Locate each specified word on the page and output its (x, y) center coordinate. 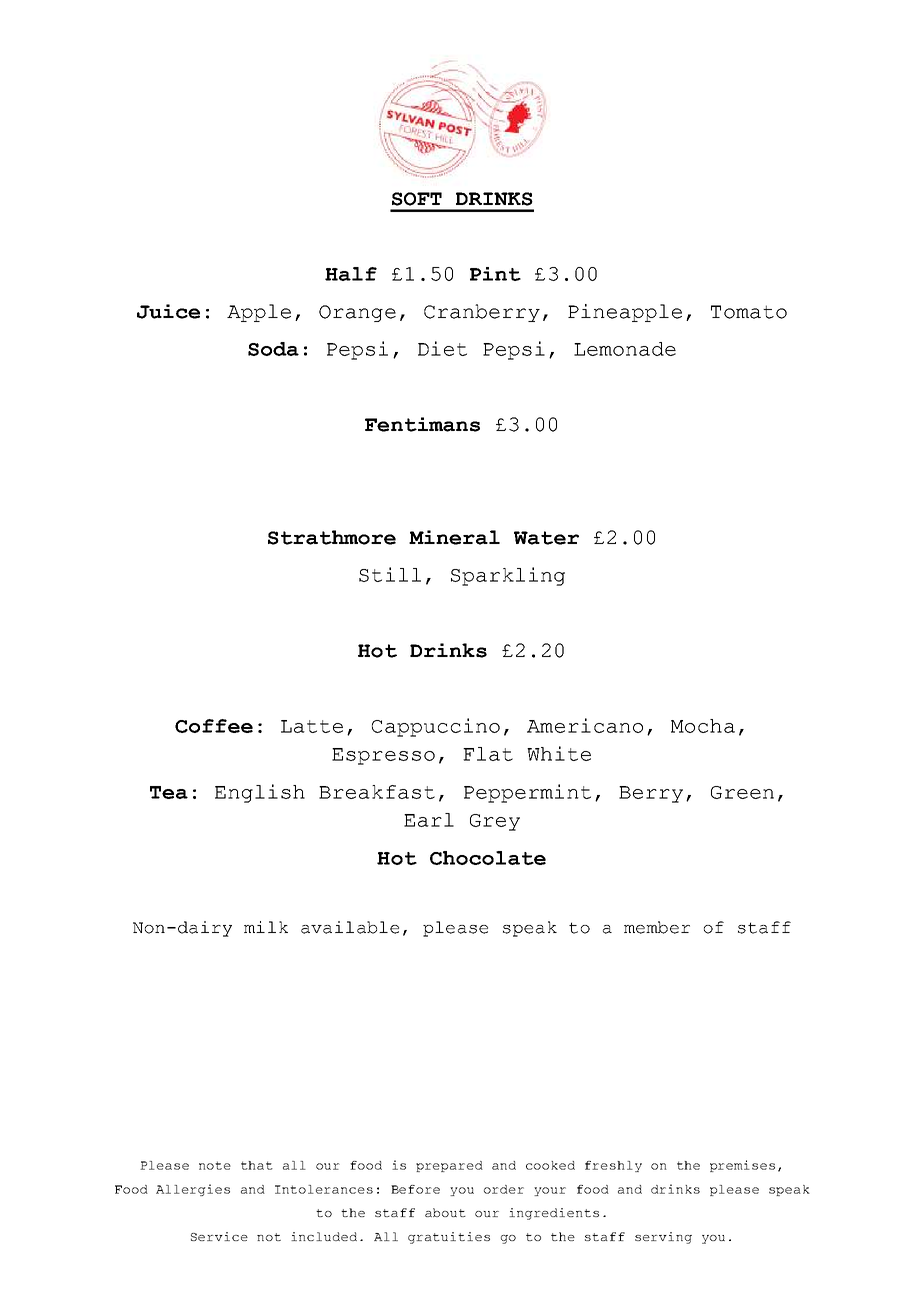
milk (266, 927)
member (657, 927)
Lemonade (625, 349)
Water (546, 538)
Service (219, 1236)
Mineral (454, 537)
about (445, 1212)
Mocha (703, 726)
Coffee (214, 726)
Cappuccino (436, 727)
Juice (168, 311)
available (350, 927)
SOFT (417, 199)
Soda (273, 349)
